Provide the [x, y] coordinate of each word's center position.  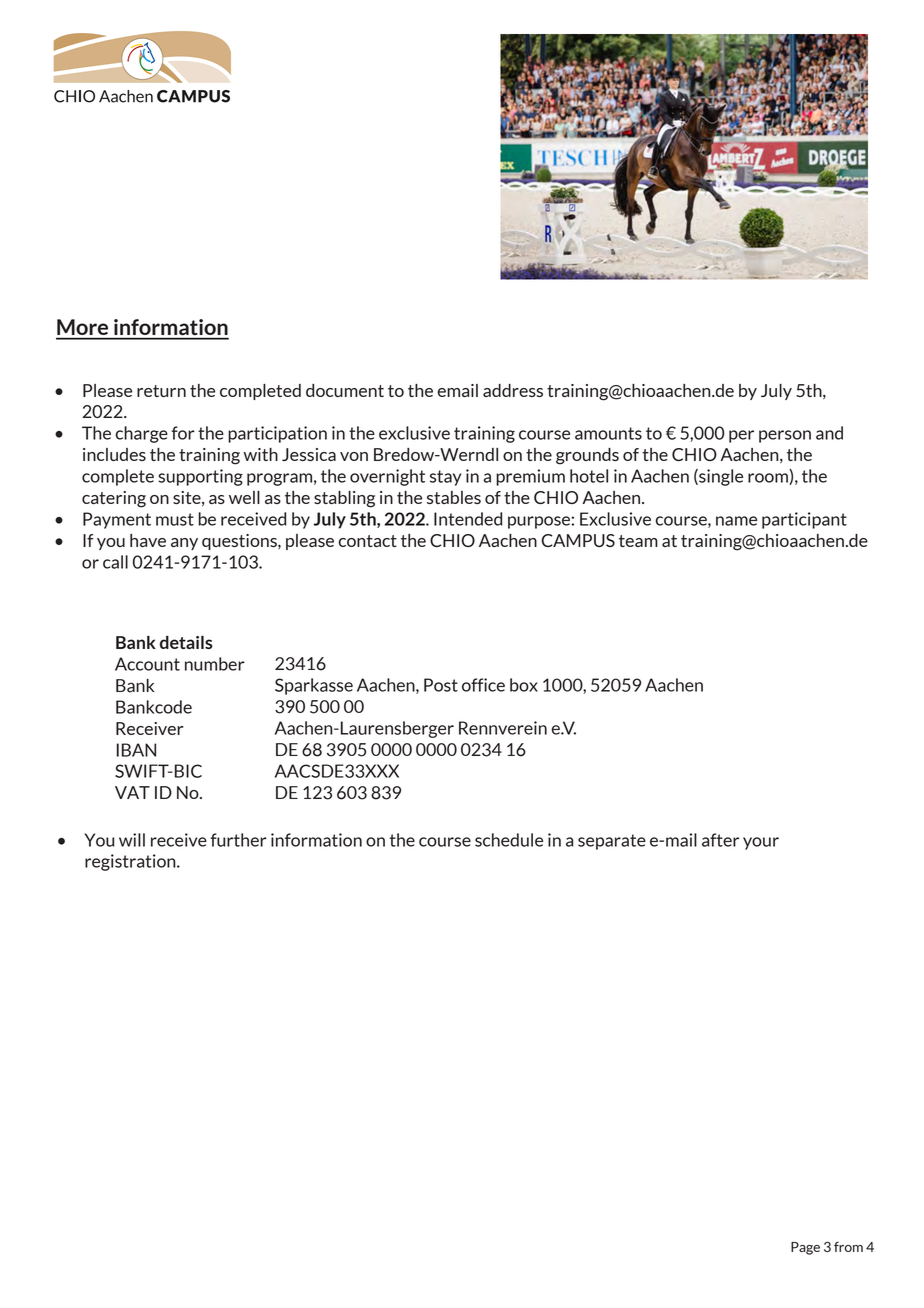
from [848, 1246]
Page [805, 1248]
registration [131, 862]
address [513, 390]
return [161, 391]
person [785, 436]
